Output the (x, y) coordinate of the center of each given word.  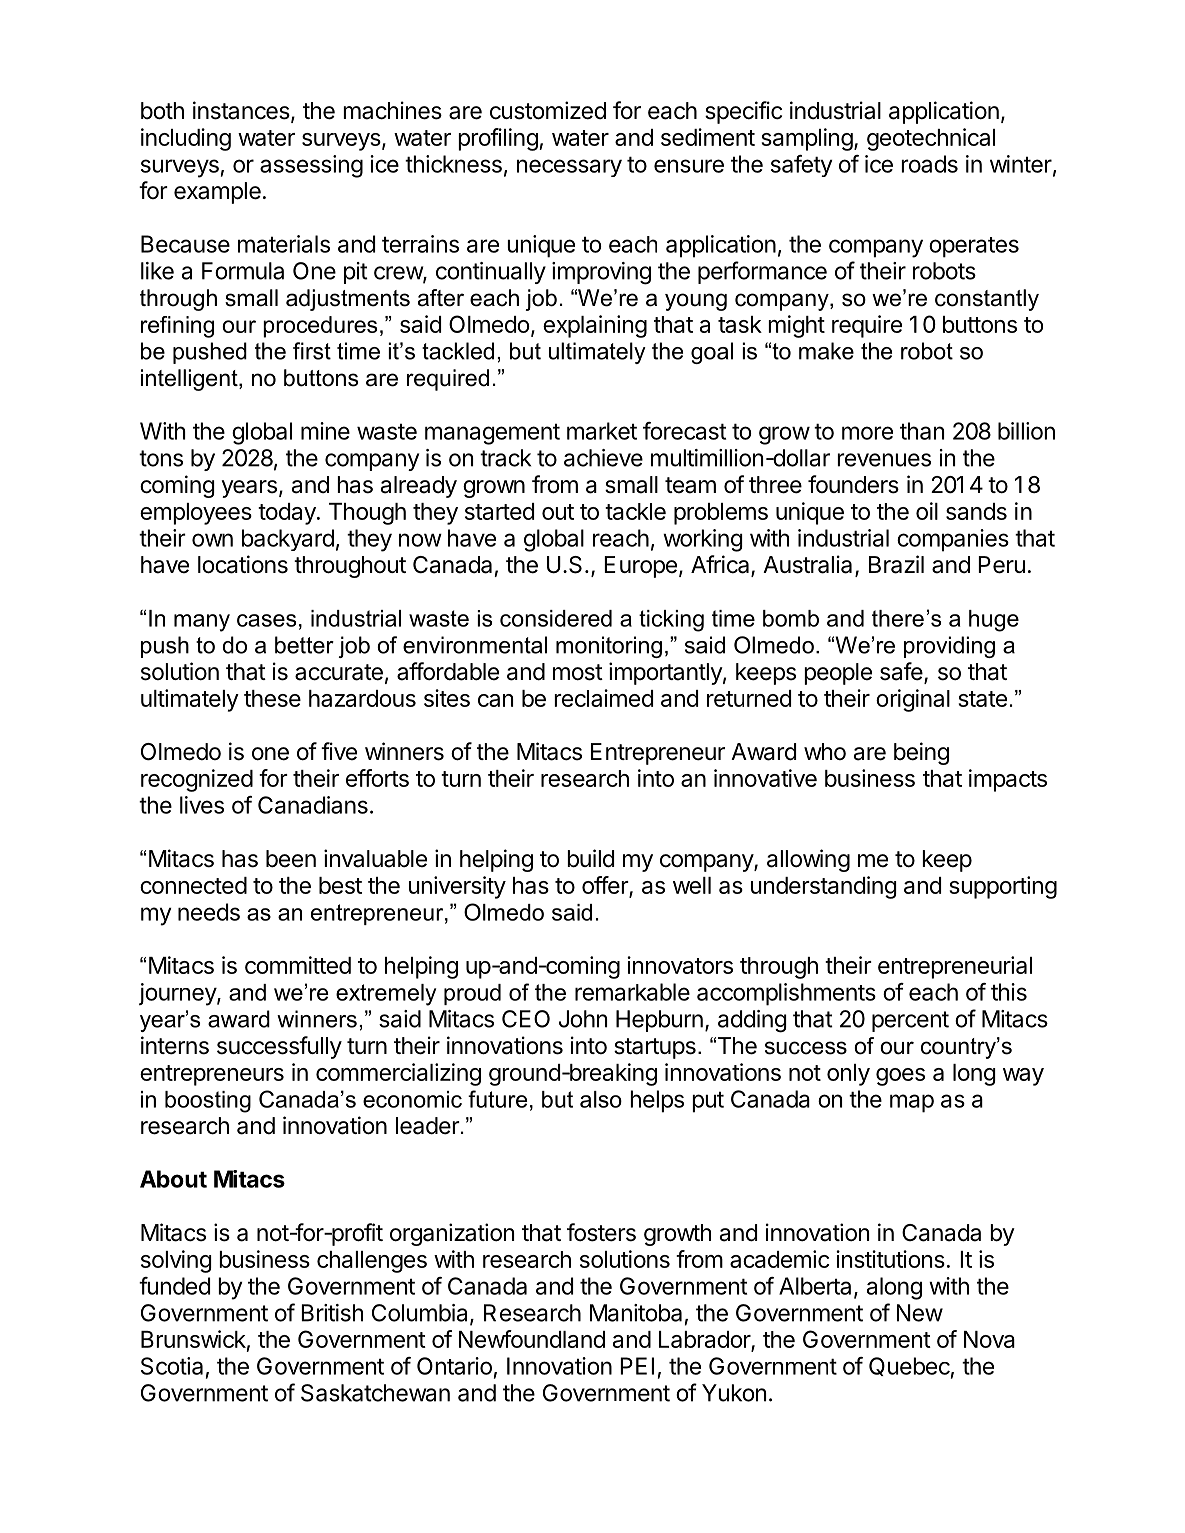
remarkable (632, 992)
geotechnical (931, 139)
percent (910, 1021)
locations (243, 564)
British (332, 1313)
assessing (311, 166)
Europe (640, 567)
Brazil (896, 564)
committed (298, 965)
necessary (569, 168)
